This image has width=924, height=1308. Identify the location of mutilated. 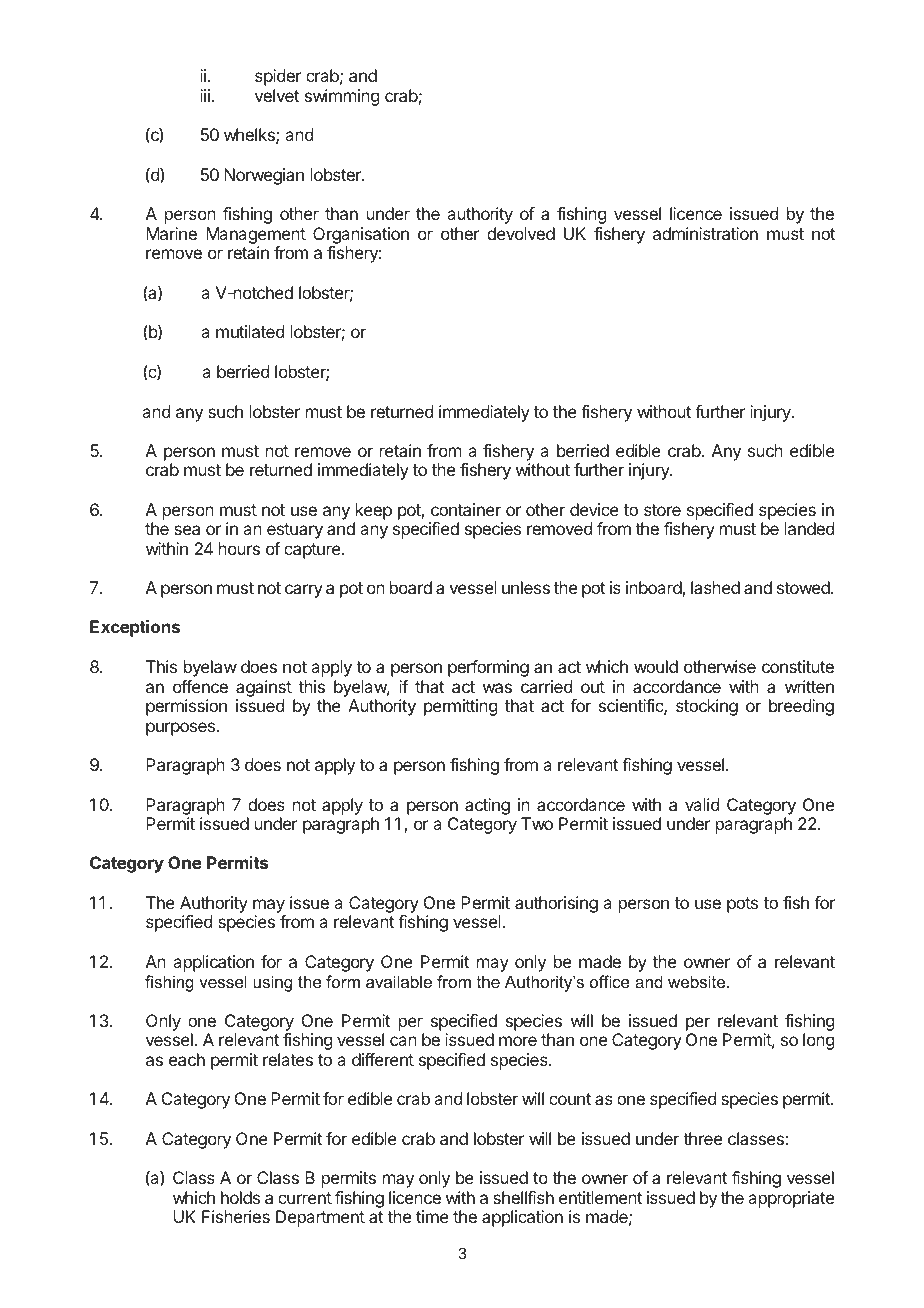
(250, 331).
